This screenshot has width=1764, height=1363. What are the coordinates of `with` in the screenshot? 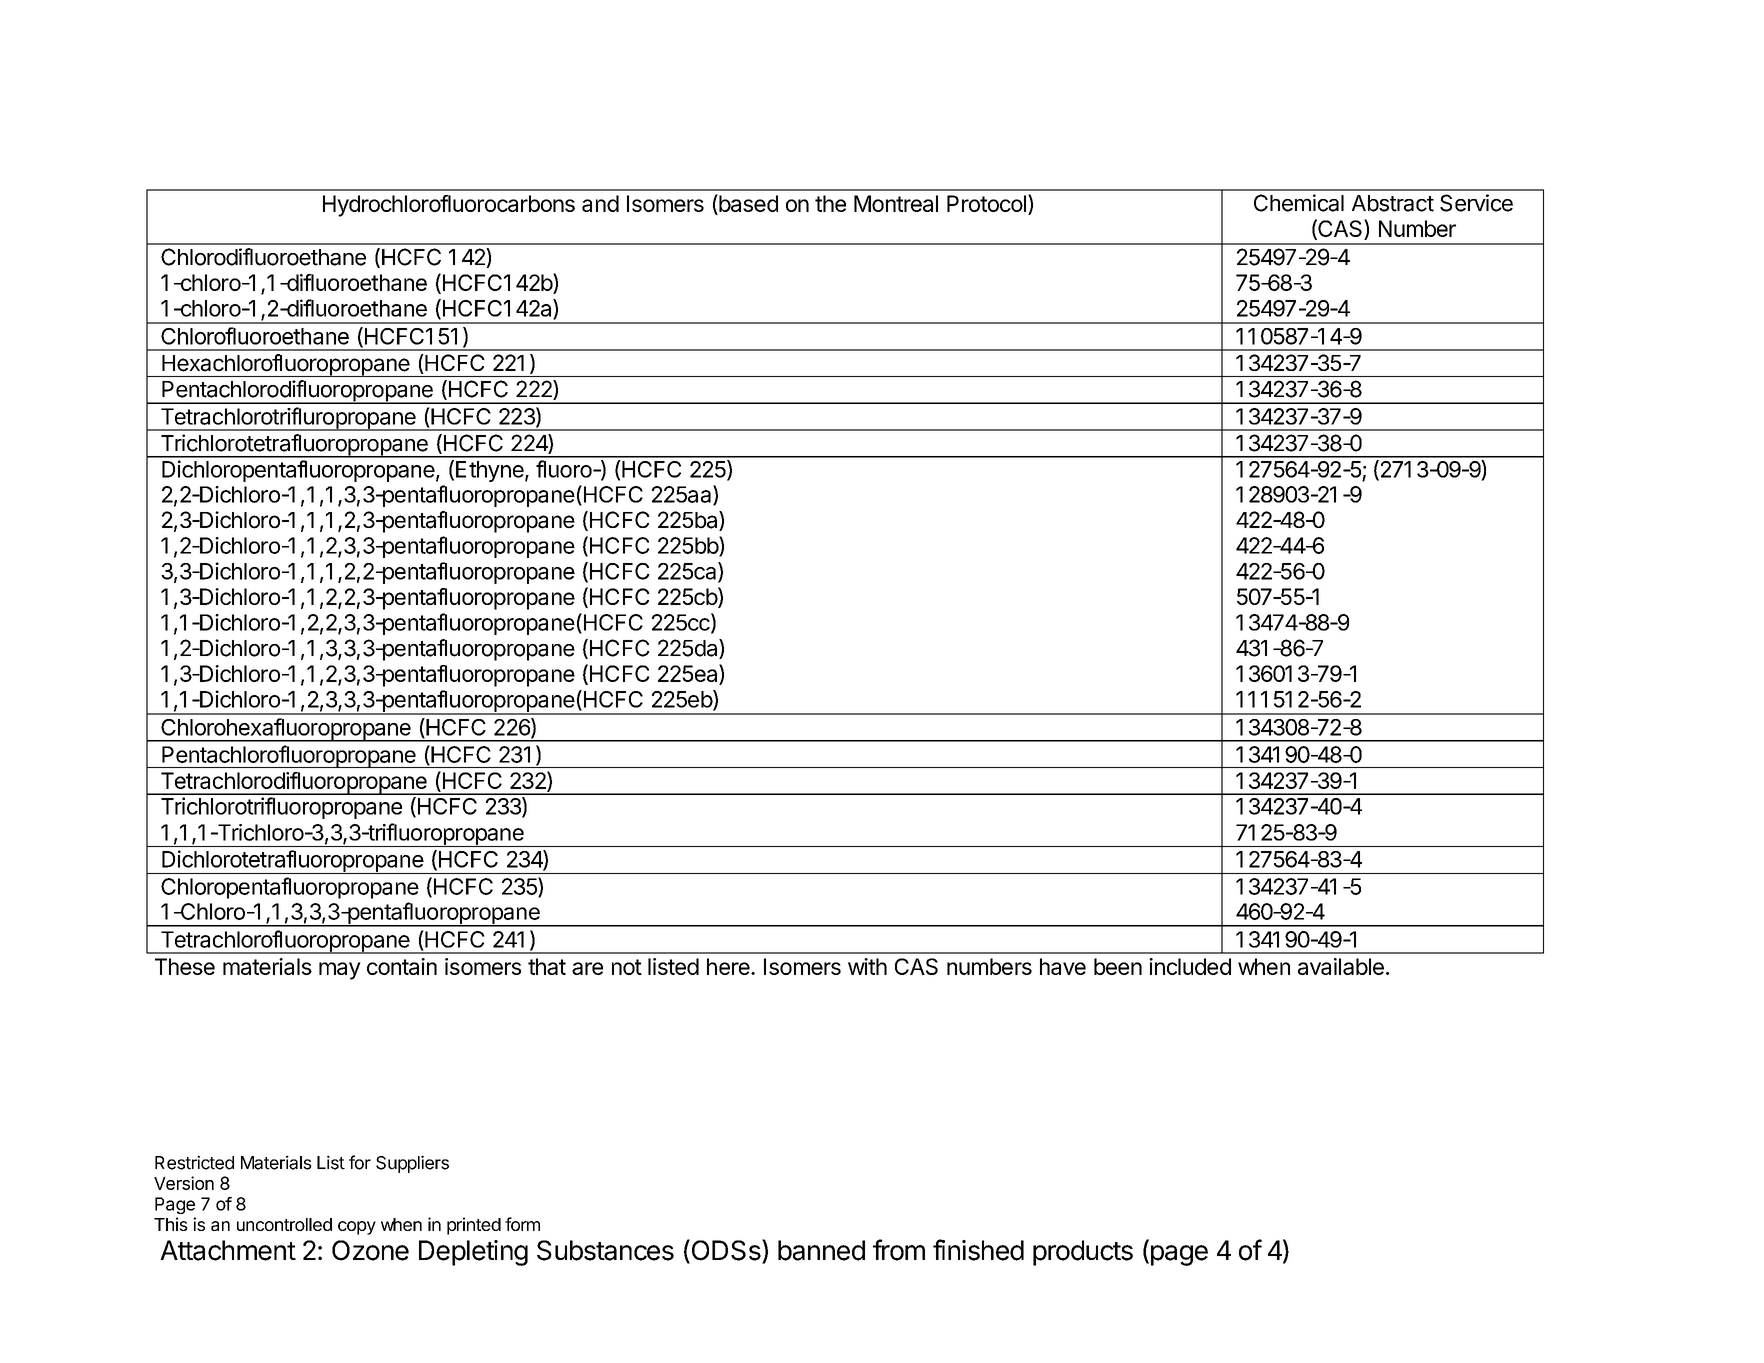 It's located at (867, 966).
